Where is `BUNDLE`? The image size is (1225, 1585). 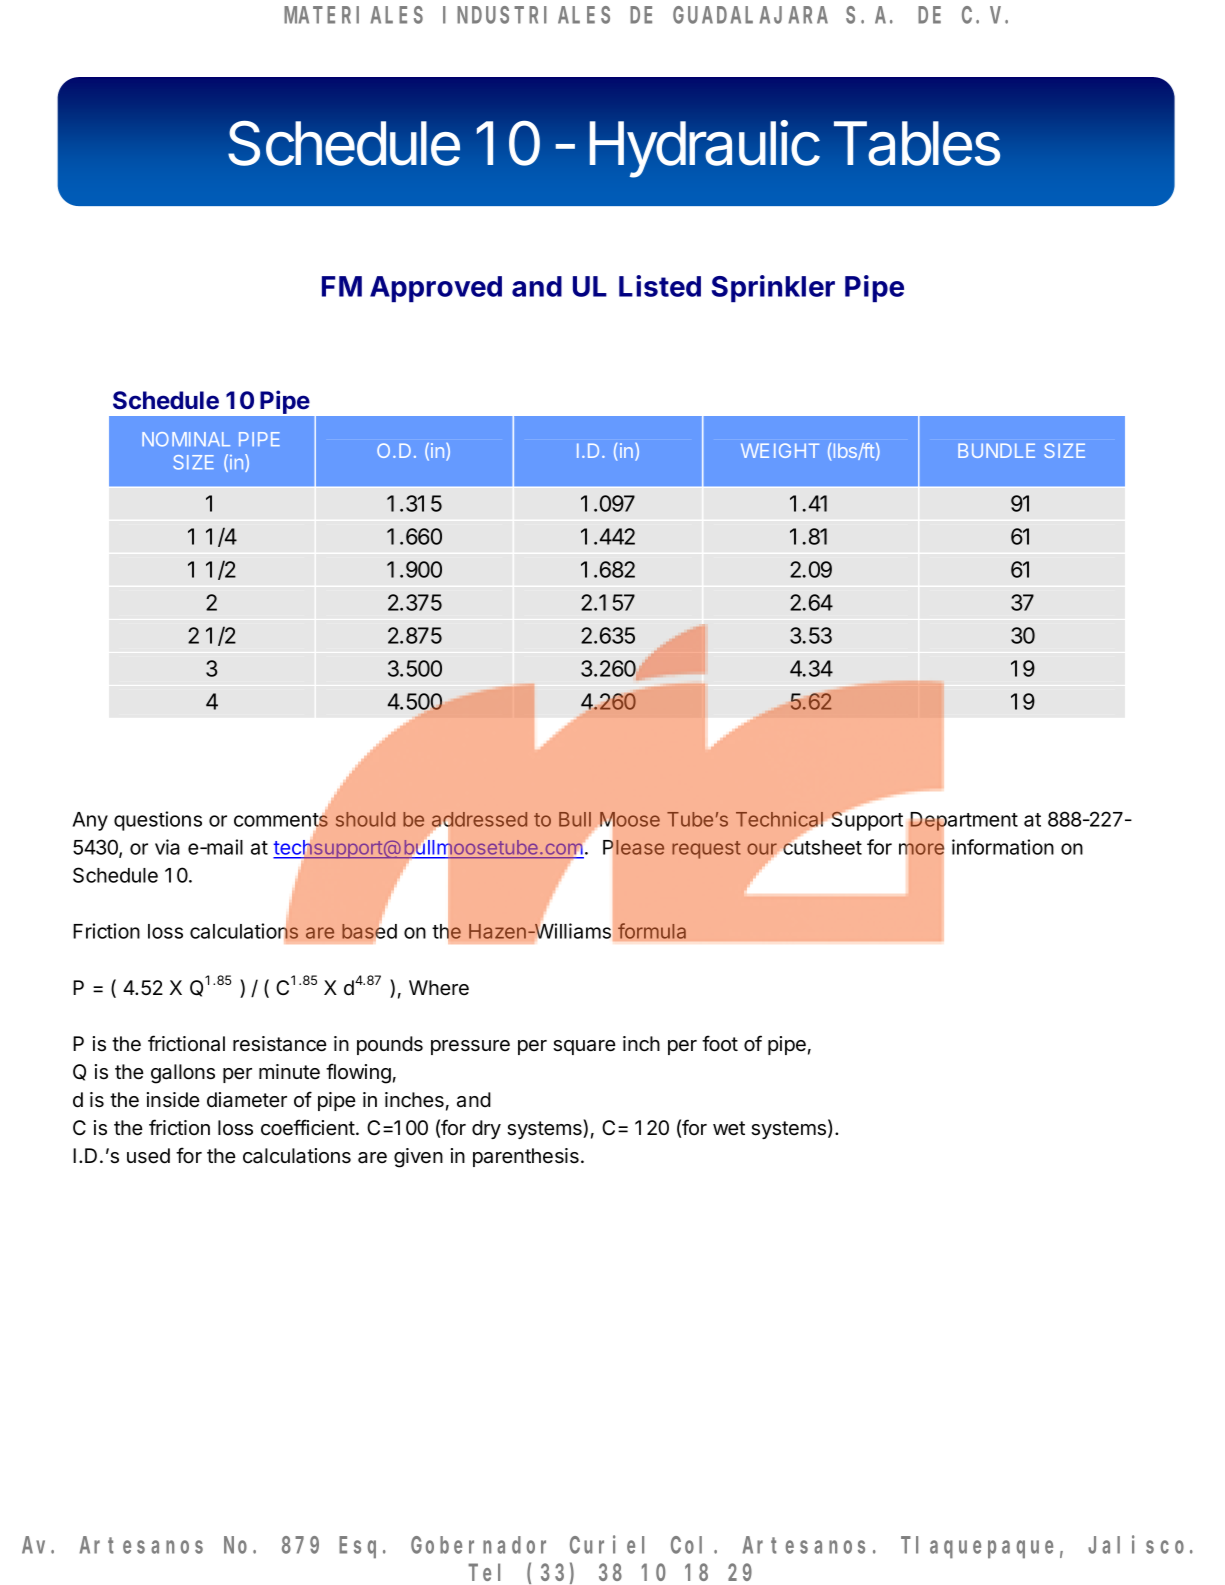
BUNDLE is located at coordinates (996, 450).
